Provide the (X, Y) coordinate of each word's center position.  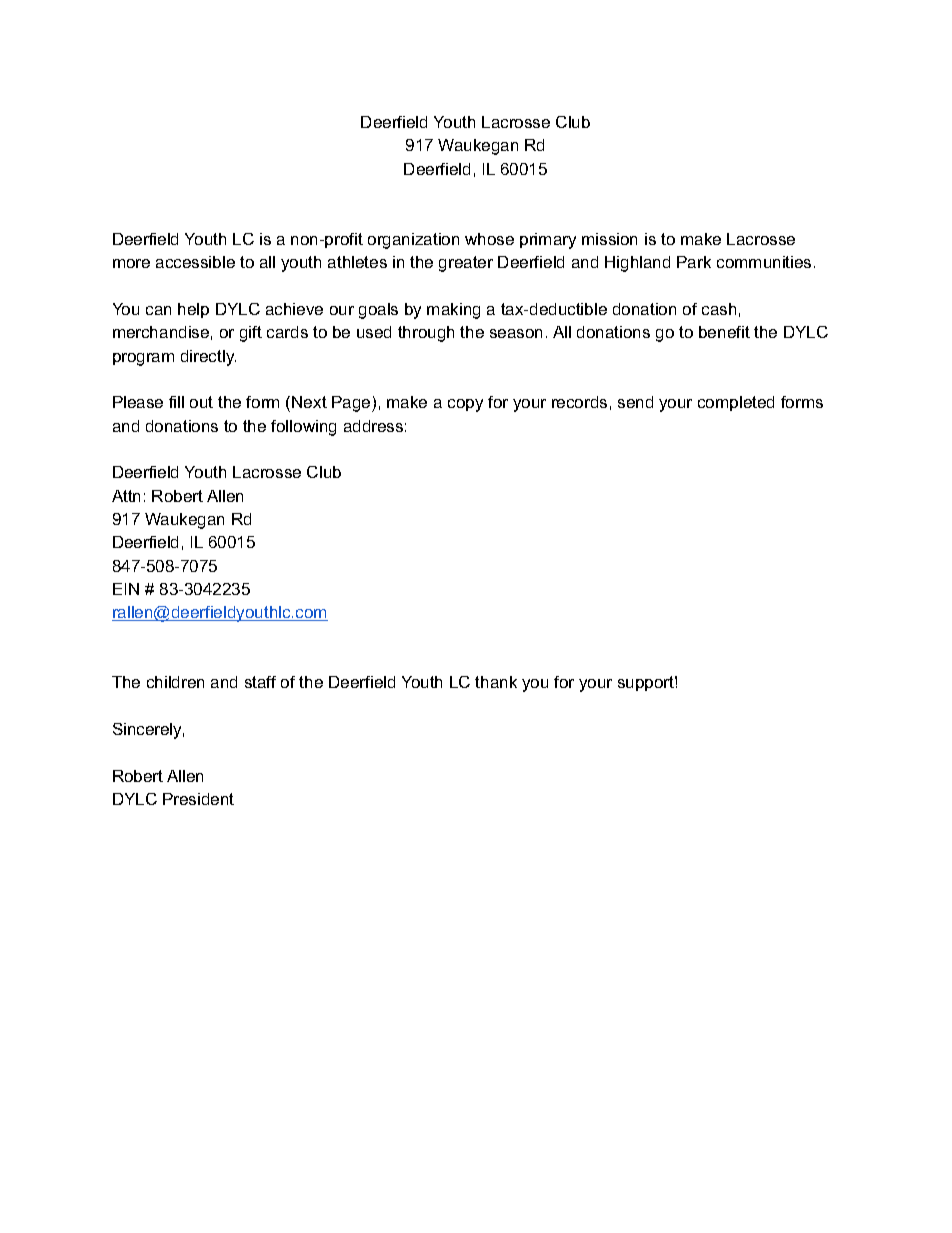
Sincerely (148, 731)
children (175, 682)
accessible (195, 262)
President (198, 799)
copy (465, 405)
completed (736, 403)
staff (260, 682)
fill (176, 402)
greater (466, 264)
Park (694, 262)
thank (496, 682)
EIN (126, 589)
